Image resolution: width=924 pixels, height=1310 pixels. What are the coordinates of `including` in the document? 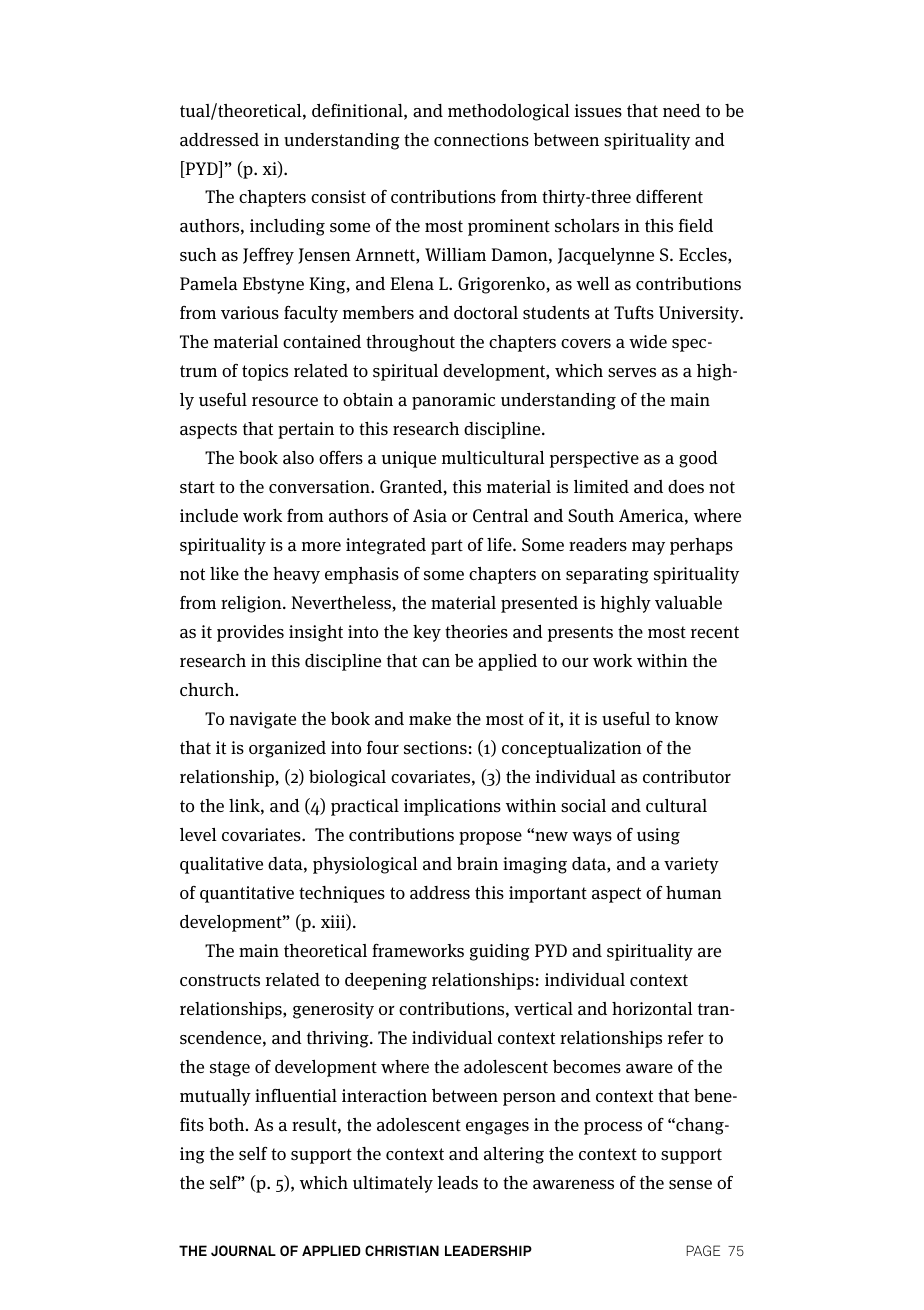 It's located at (287, 227).
